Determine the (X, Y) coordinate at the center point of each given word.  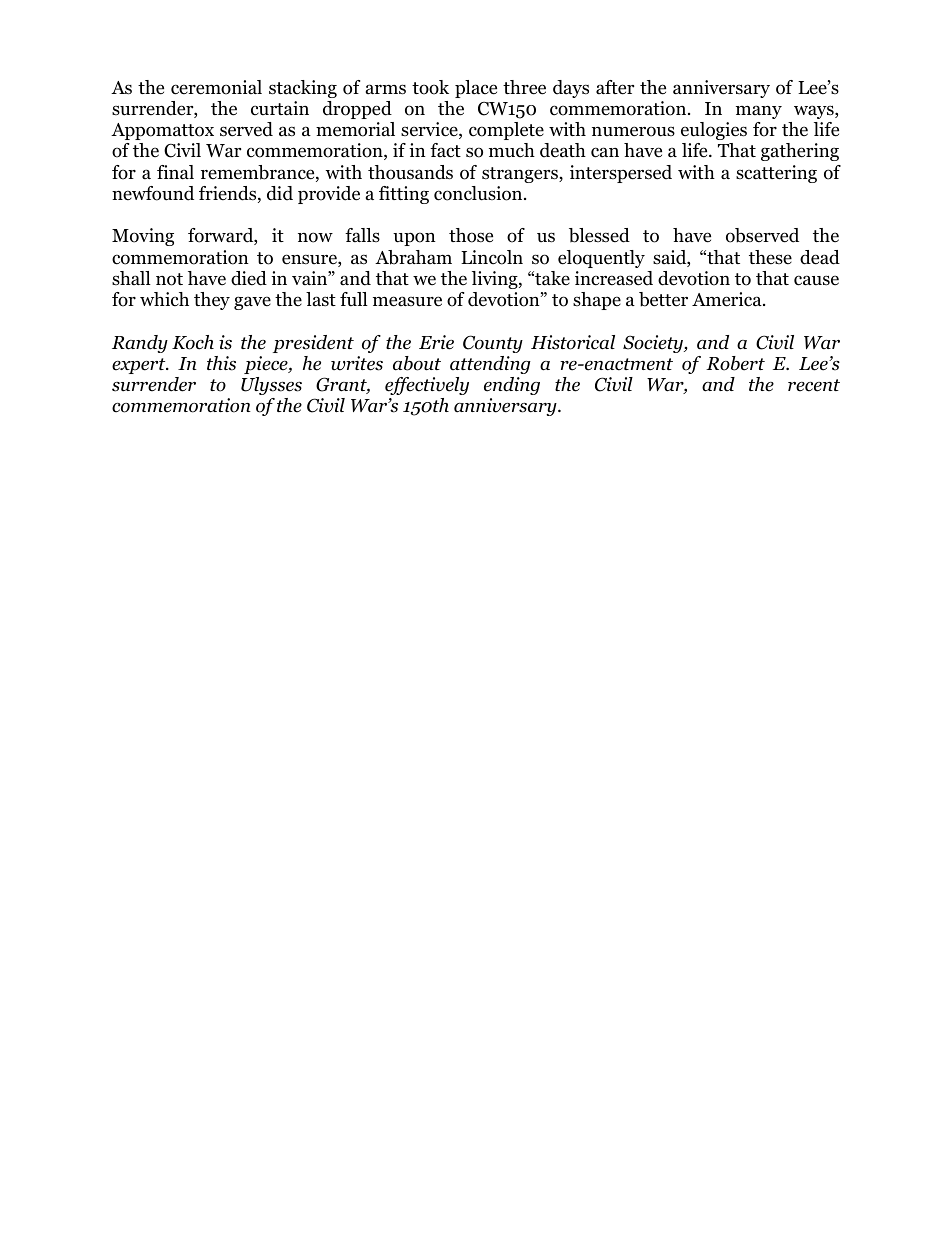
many (759, 112)
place (476, 89)
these (770, 257)
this (221, 363)
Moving (143, 237)
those (471, 235)
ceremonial (216, 87)
